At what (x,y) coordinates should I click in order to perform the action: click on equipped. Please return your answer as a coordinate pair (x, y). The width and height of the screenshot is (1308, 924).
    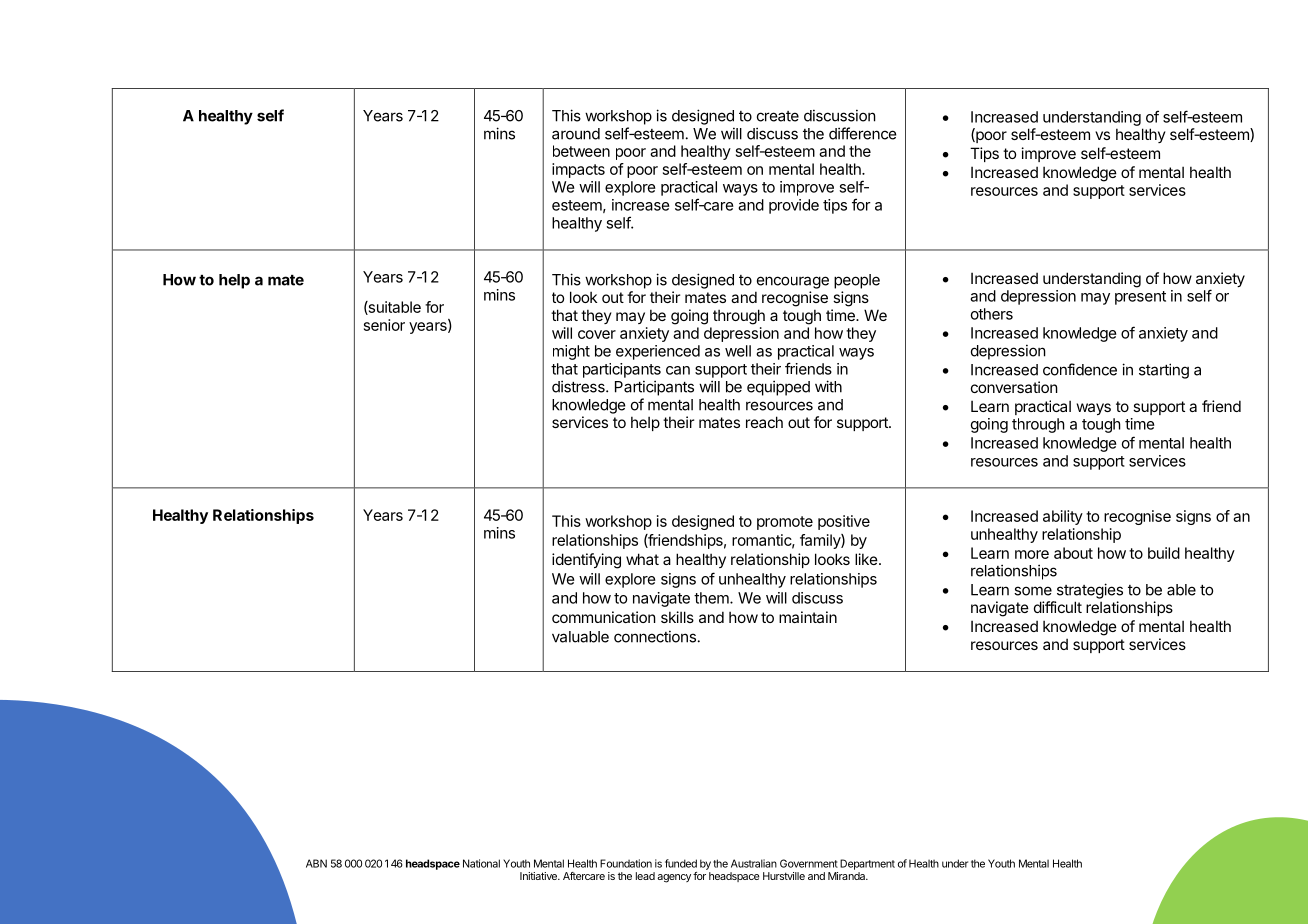
    Looking at the image, I should click on (778, 388).
